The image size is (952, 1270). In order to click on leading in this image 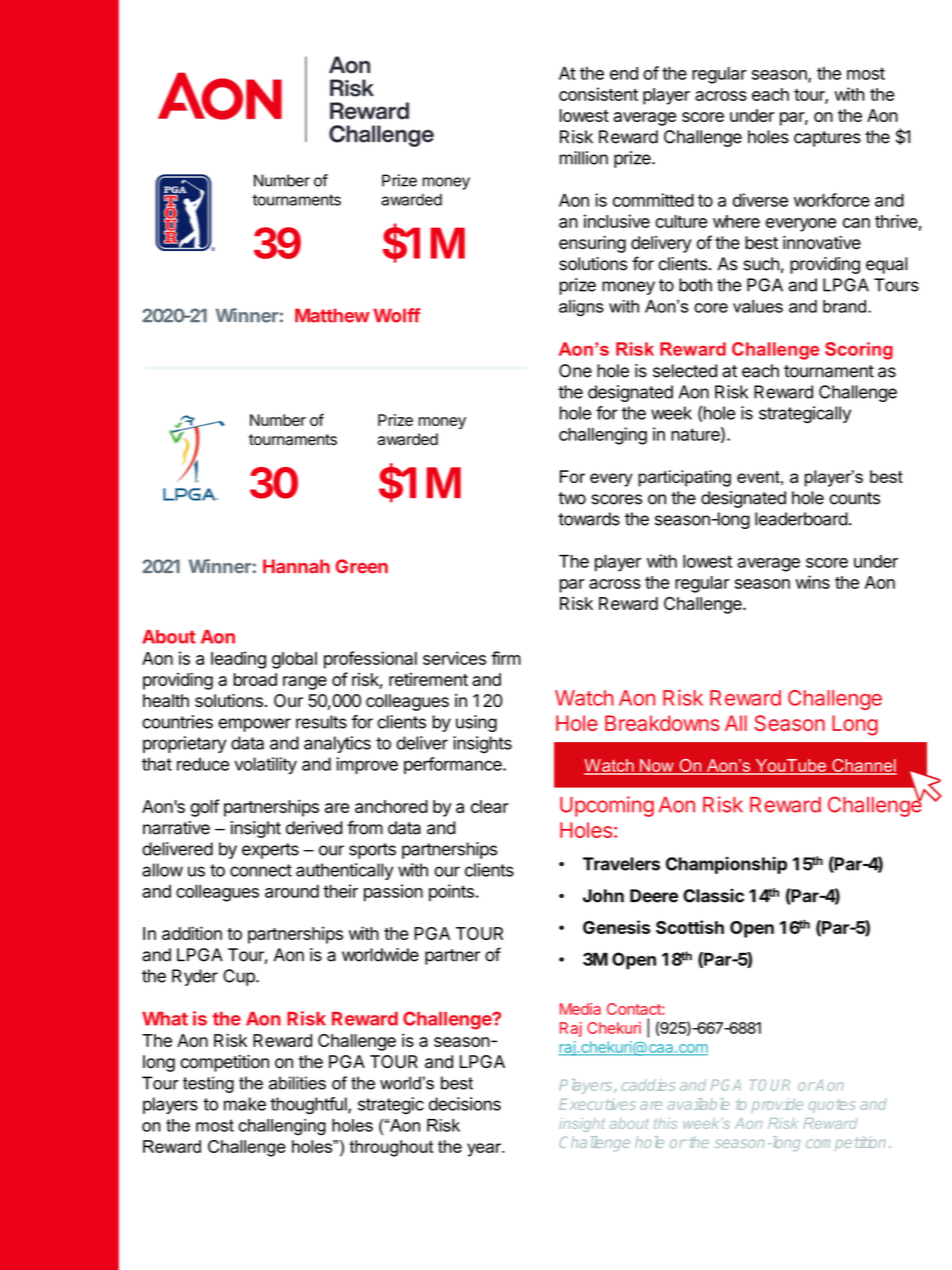, I will do `click(238, 660)`.
